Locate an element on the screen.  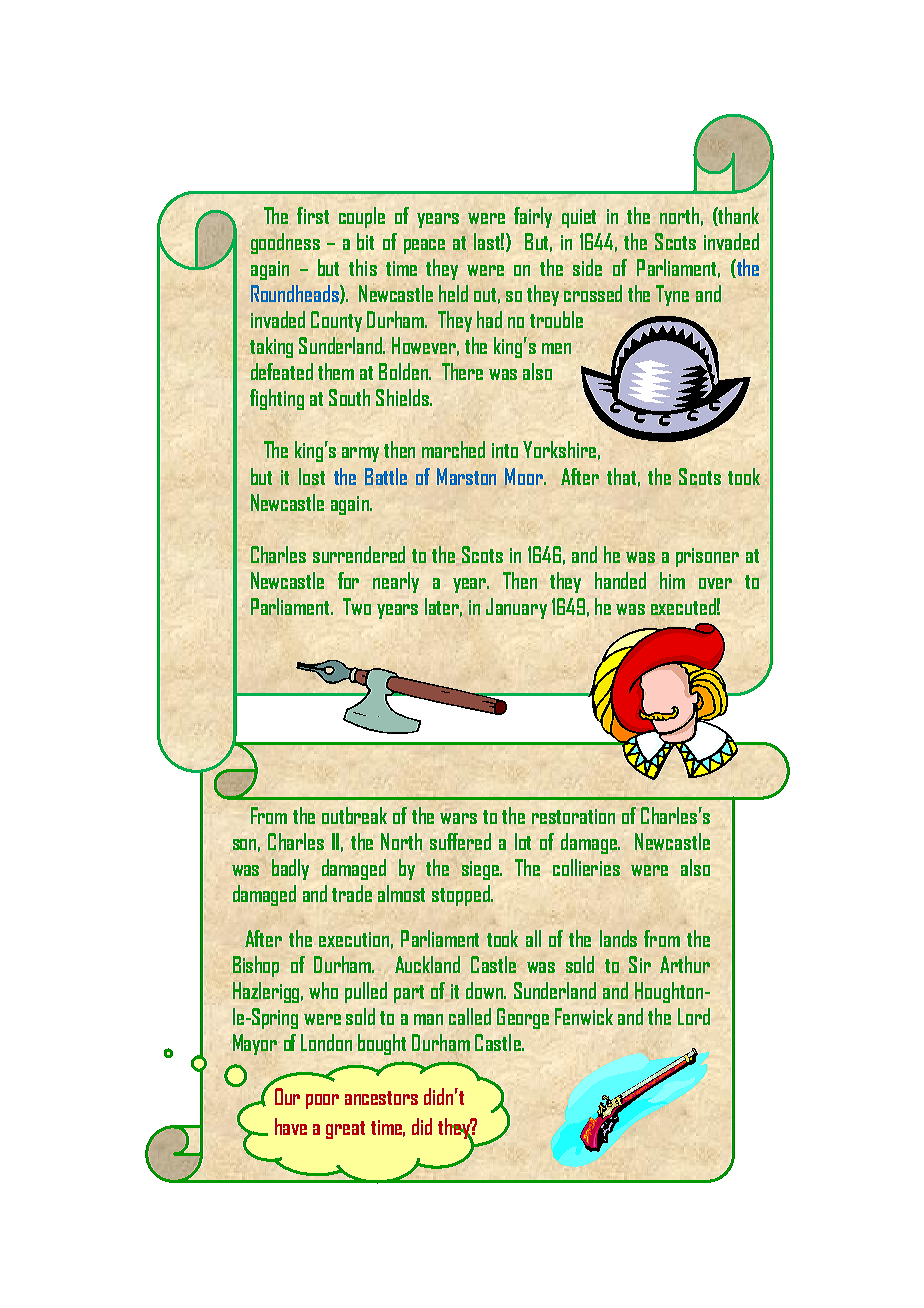
lot is located at coordinates (523, 841).
